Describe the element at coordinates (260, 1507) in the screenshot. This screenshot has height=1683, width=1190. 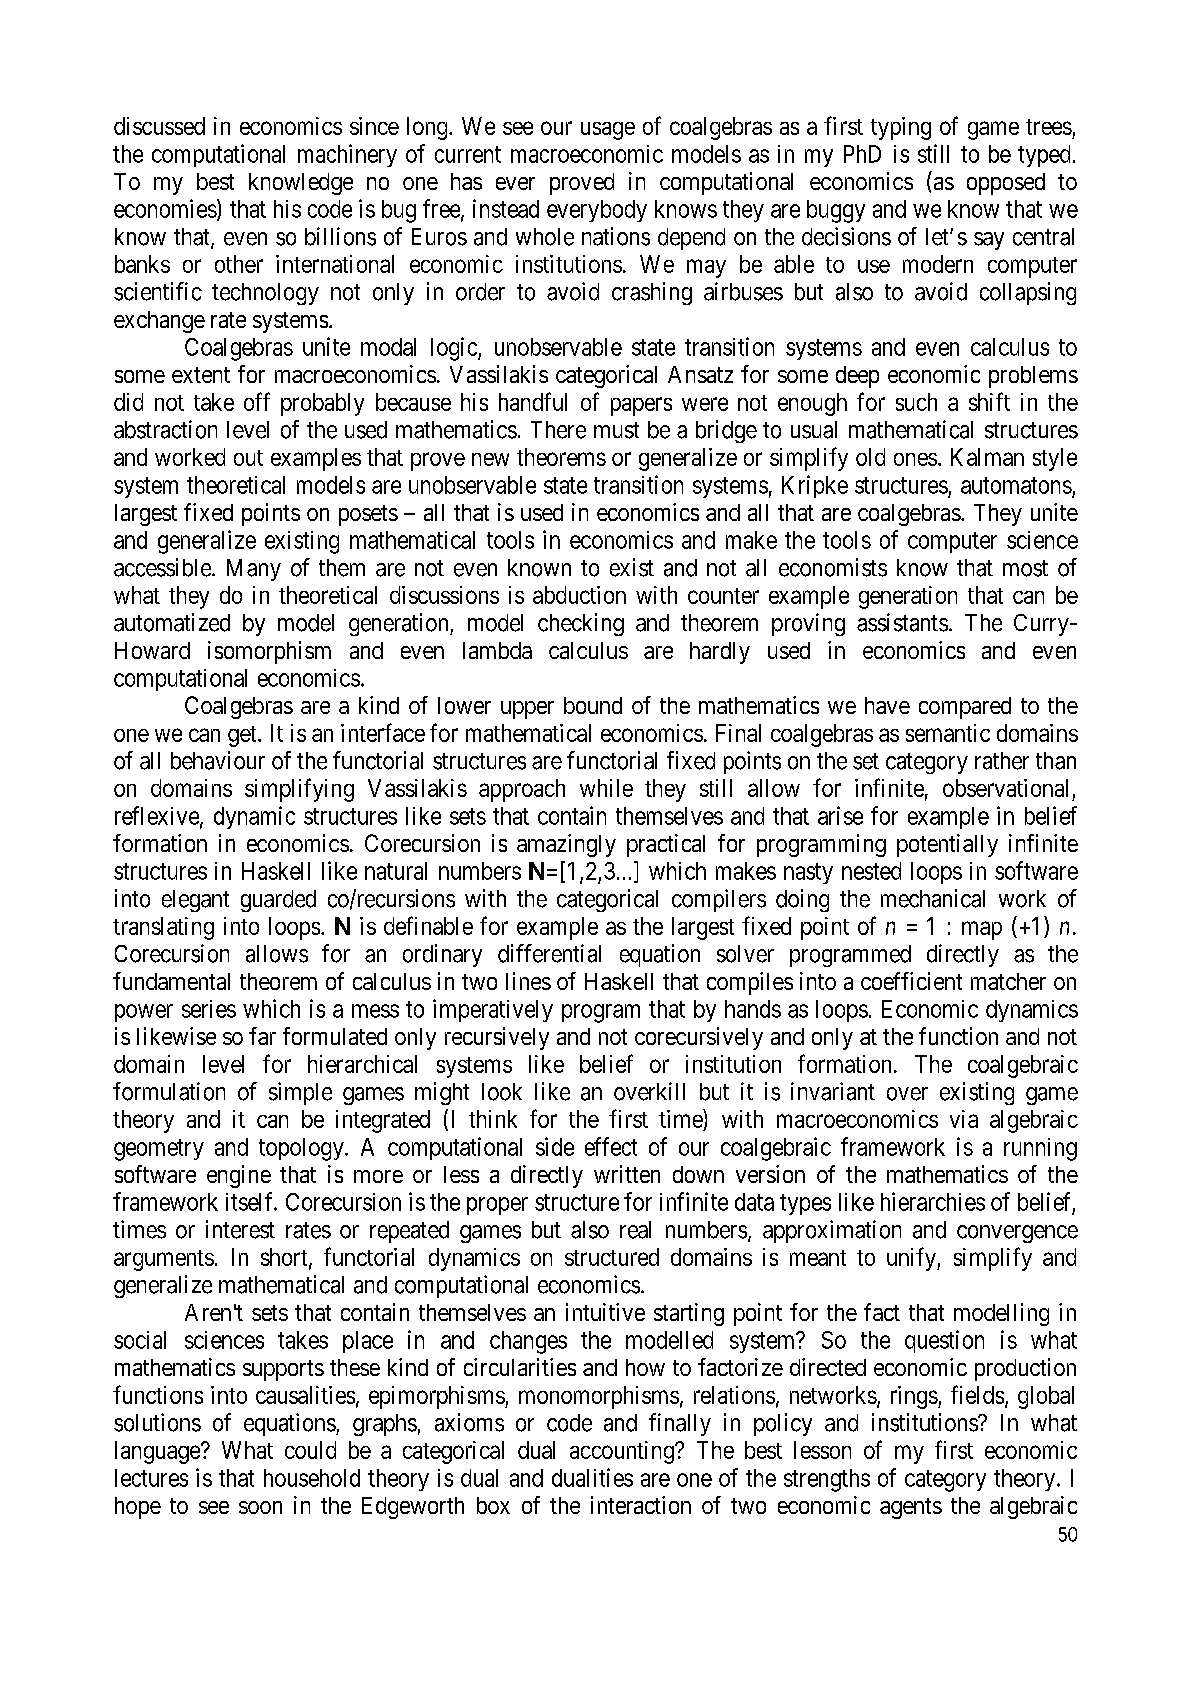
I see `soon` at that location.
